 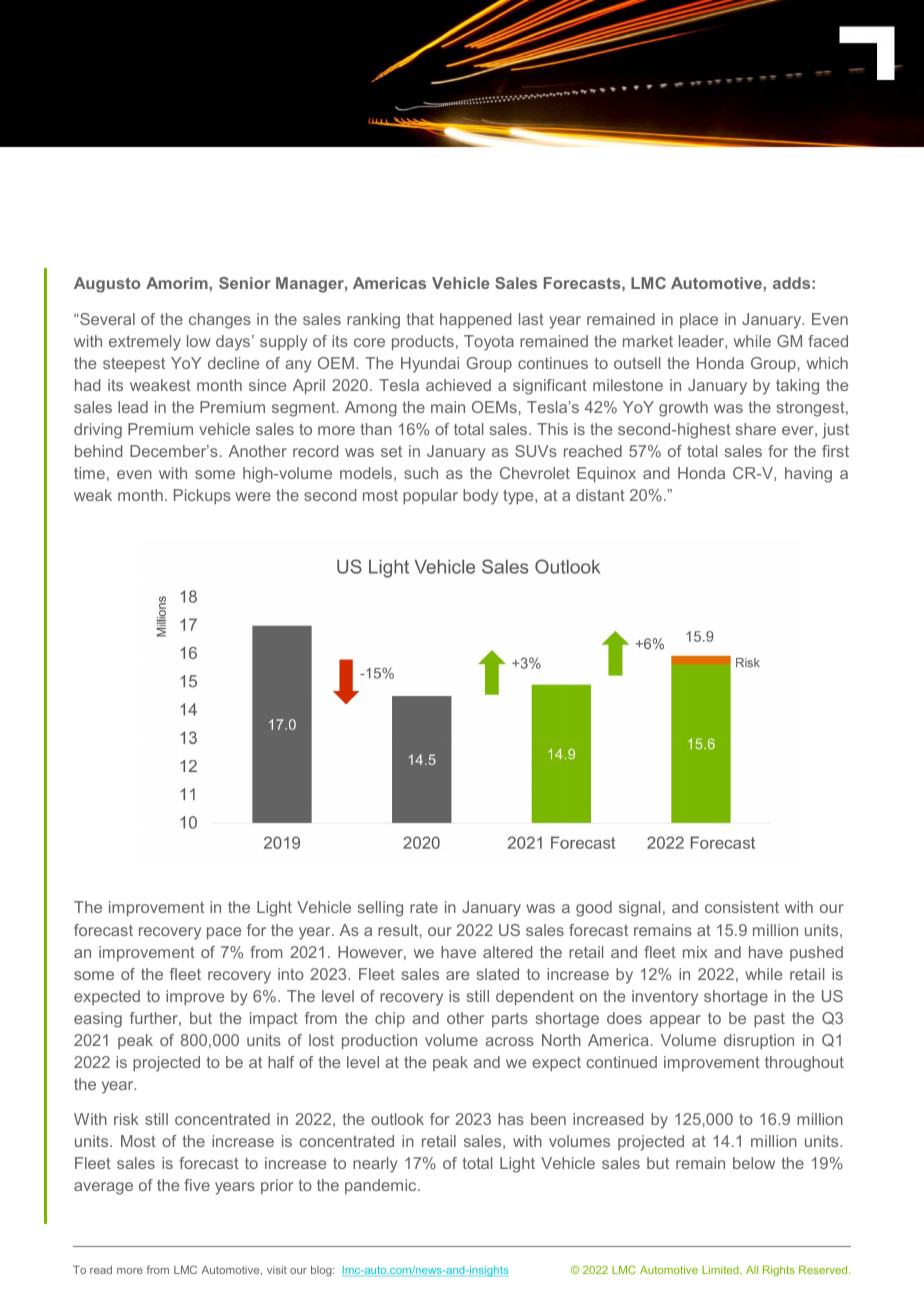 I want to click on selling, so click(x=380, y=909).
